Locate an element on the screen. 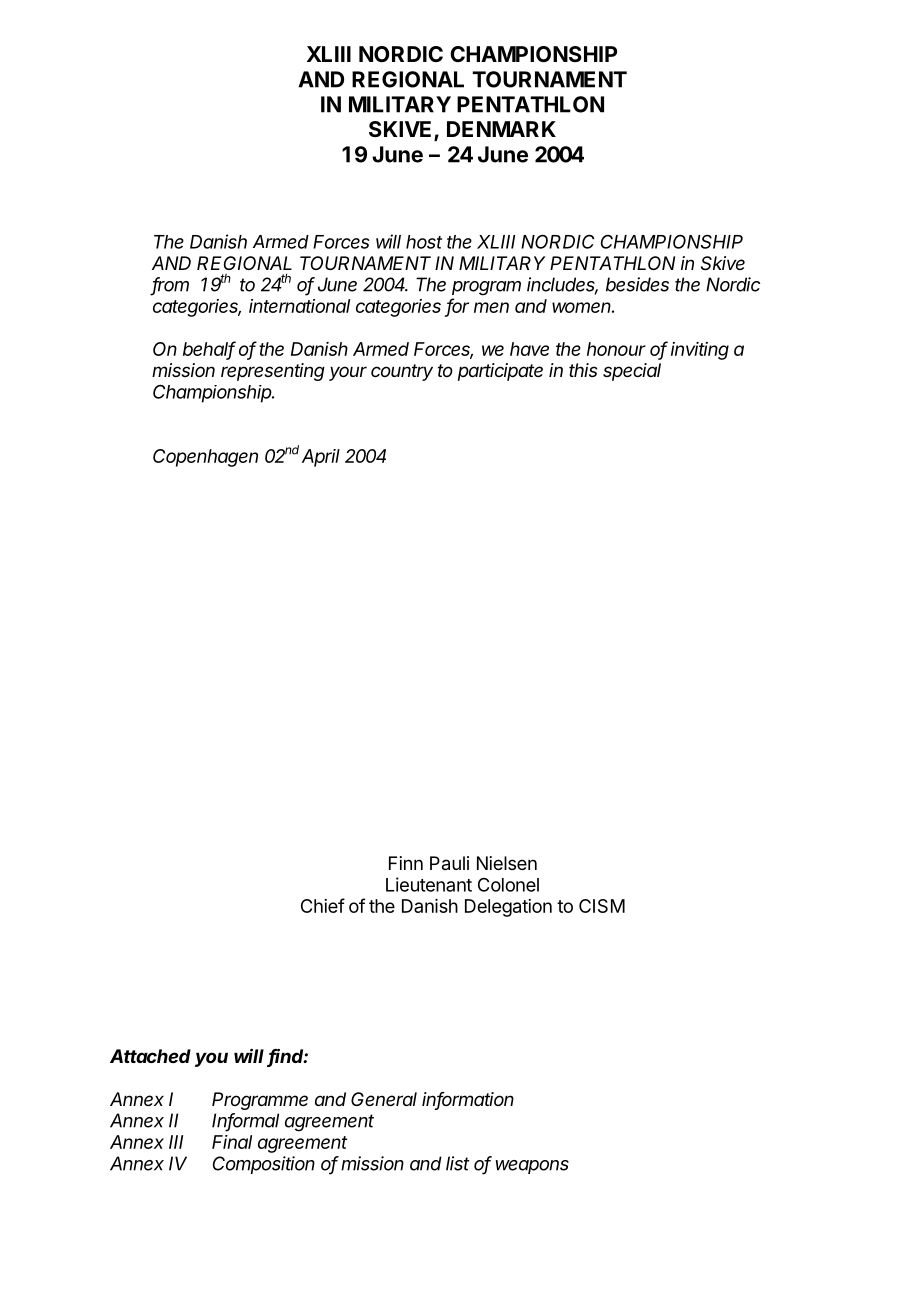 Image resolution: width=924 pixels, height=1308 pixels. Delegation is located at coordinates (508, 908).
